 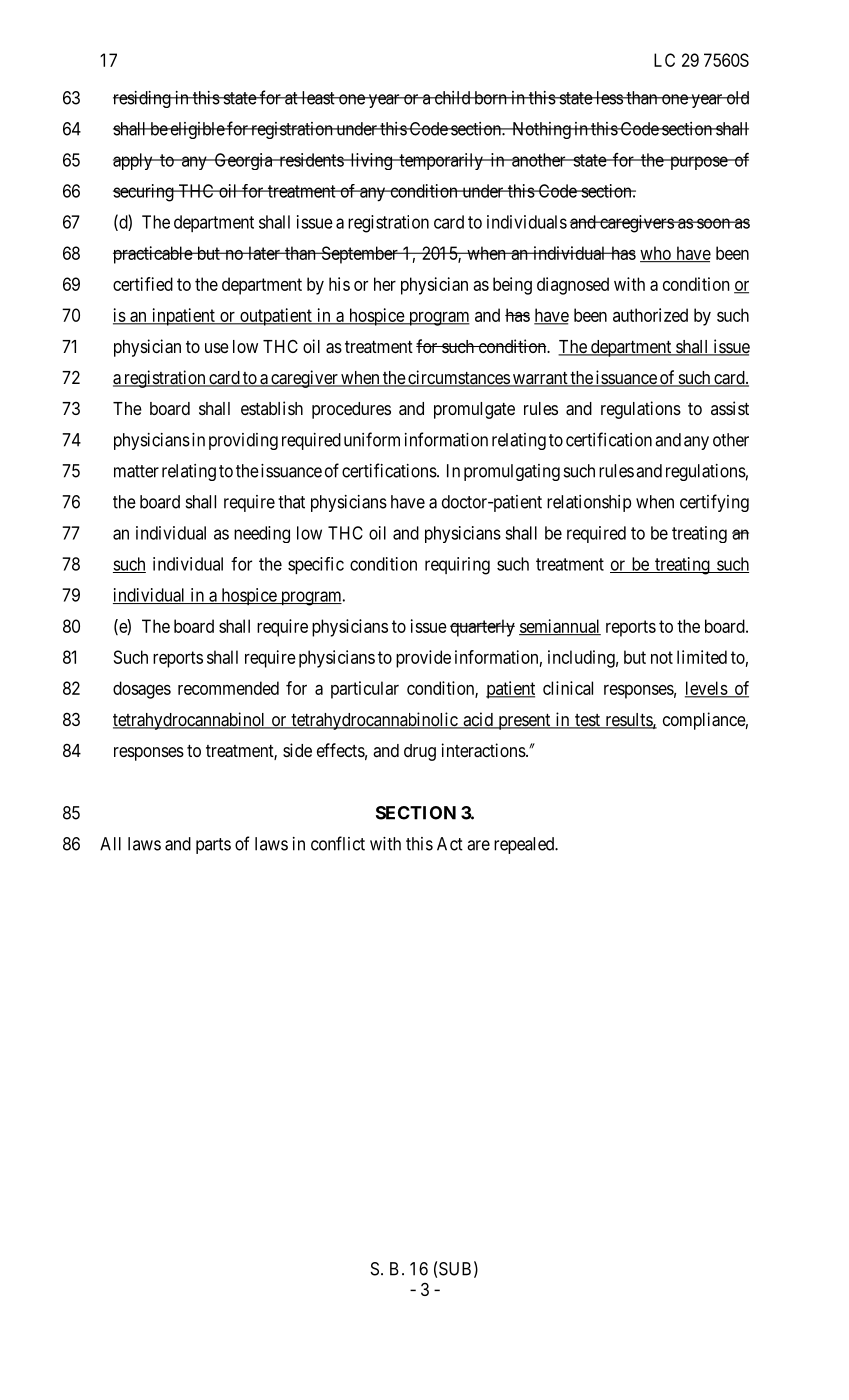 What do you see at coordinates (698, 163) in the image?
I see `purpose` at bounding box center [698, 163].
